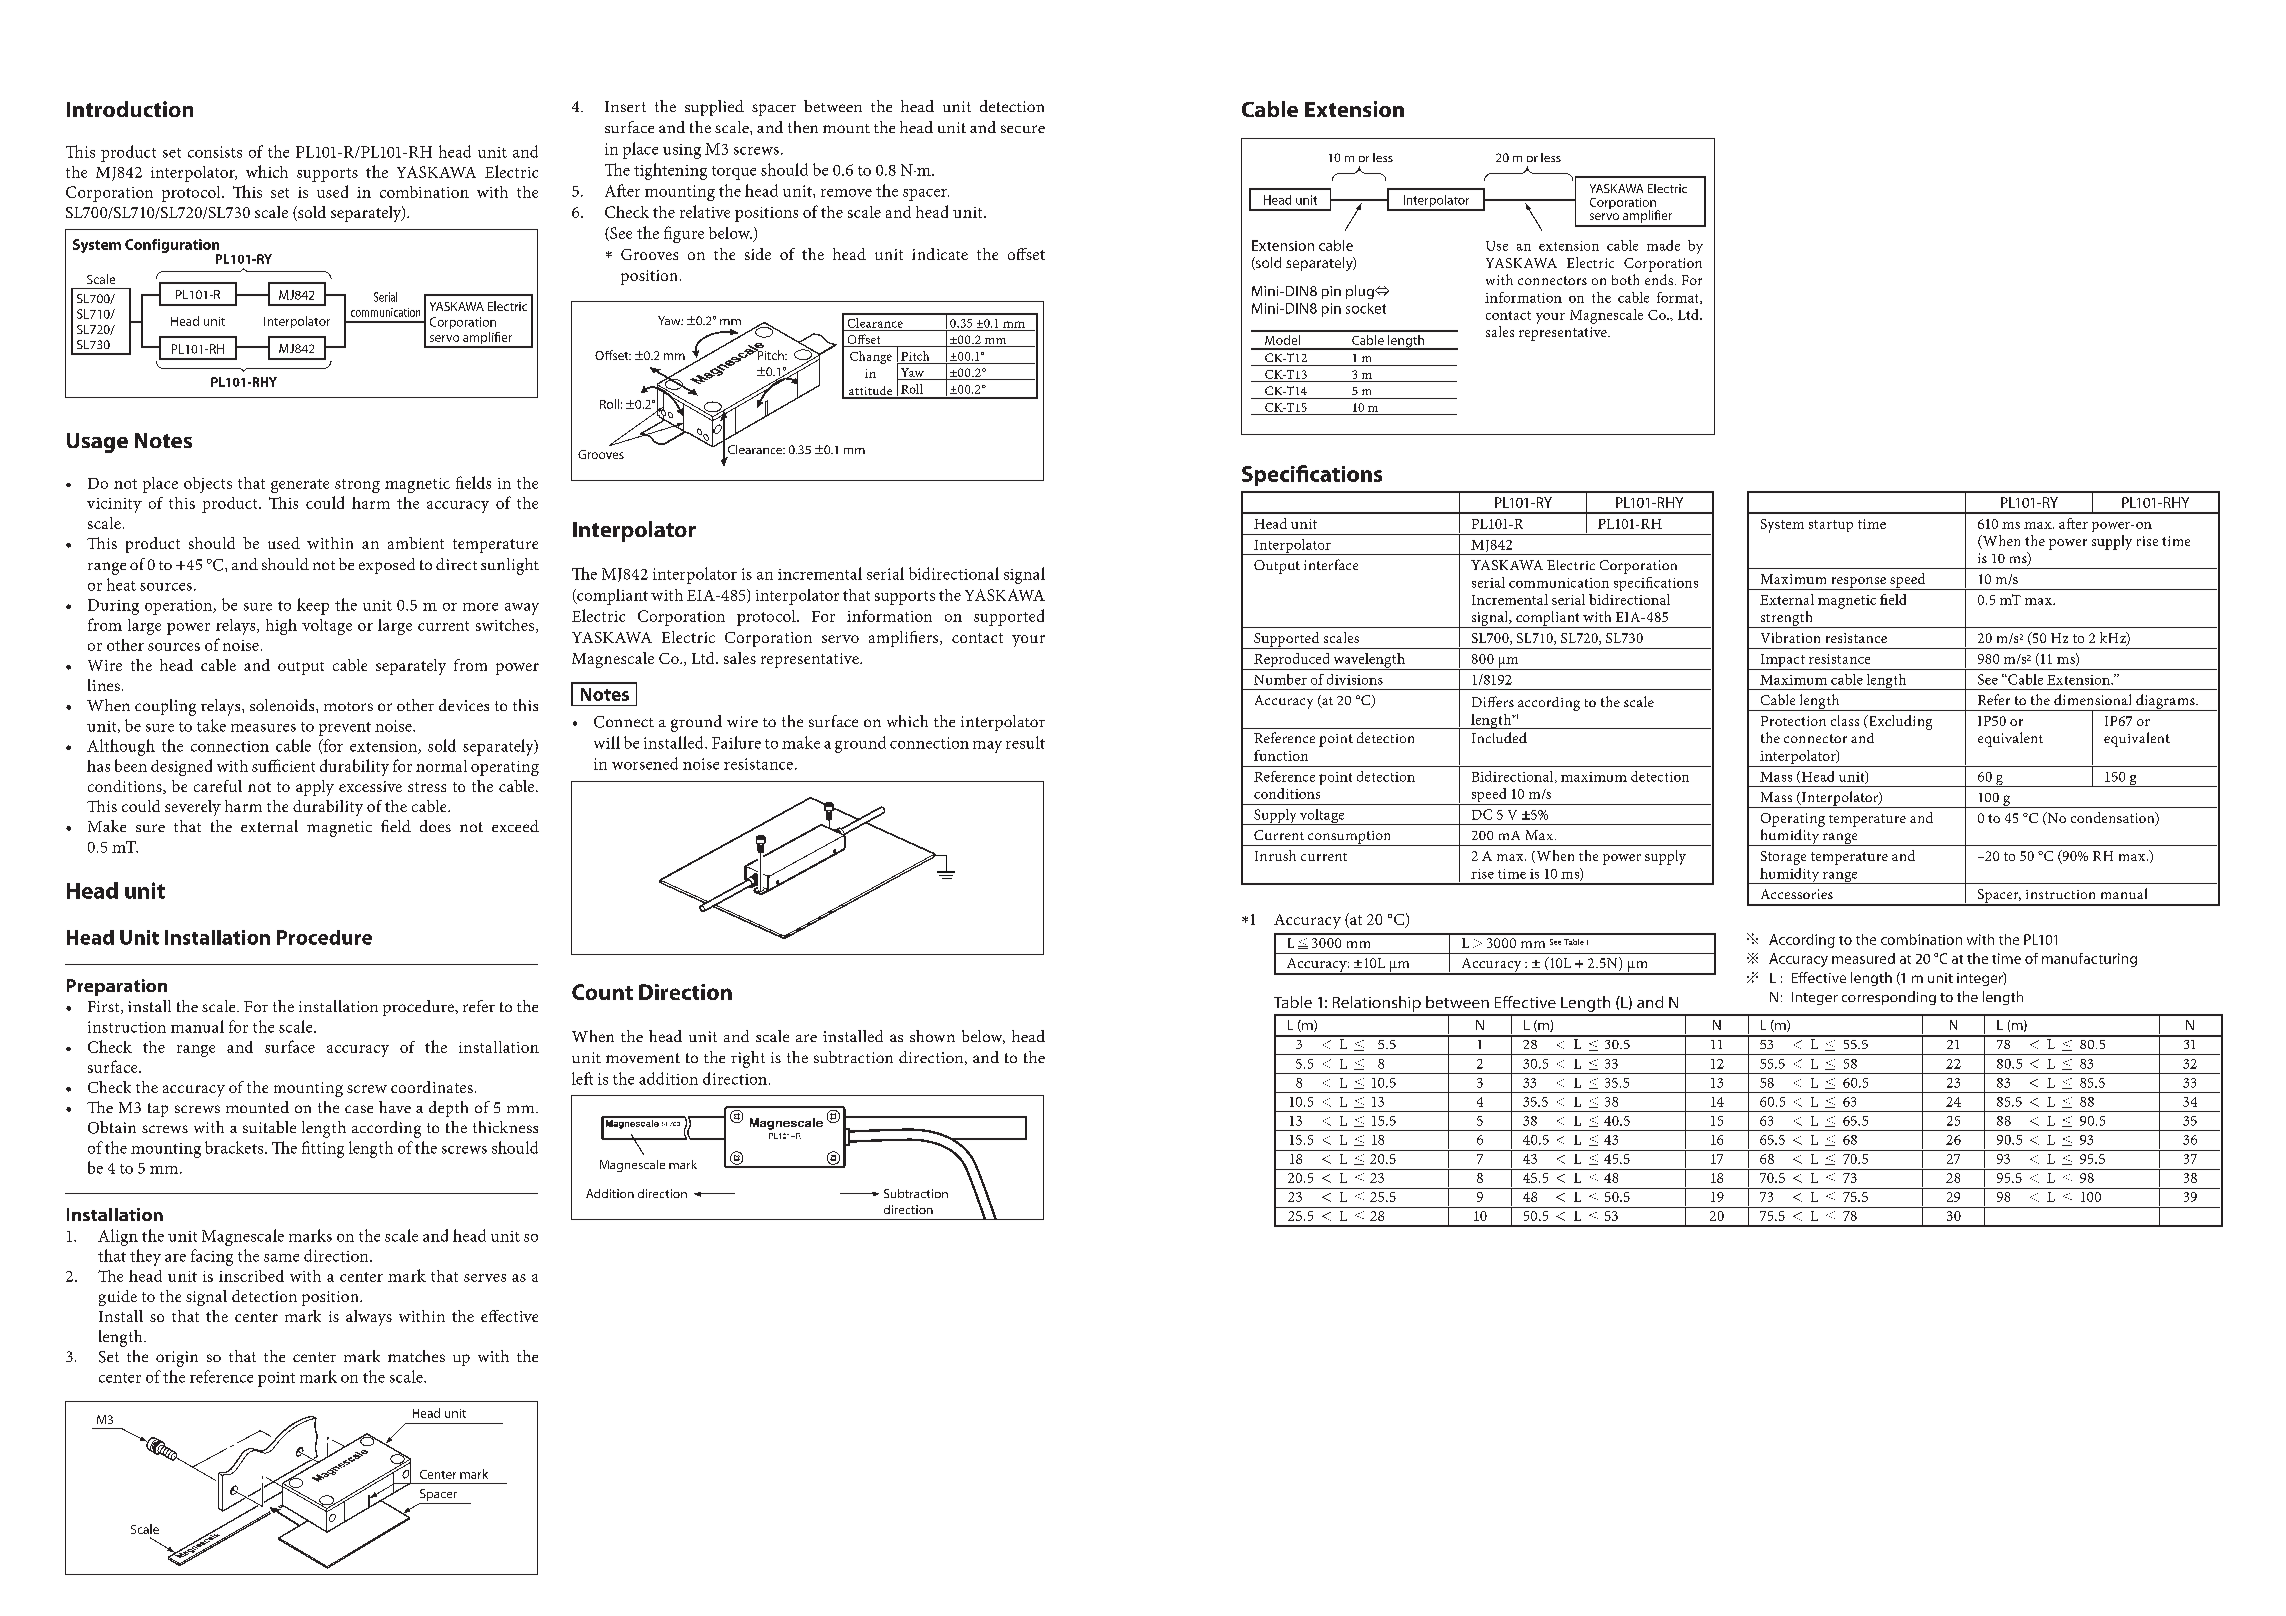 Image resolution: width=2286 pixels, height=1616 pixels. Describe the element at coordinates (1889, 998) in the screenshot. I see `corresponding` at that location.
